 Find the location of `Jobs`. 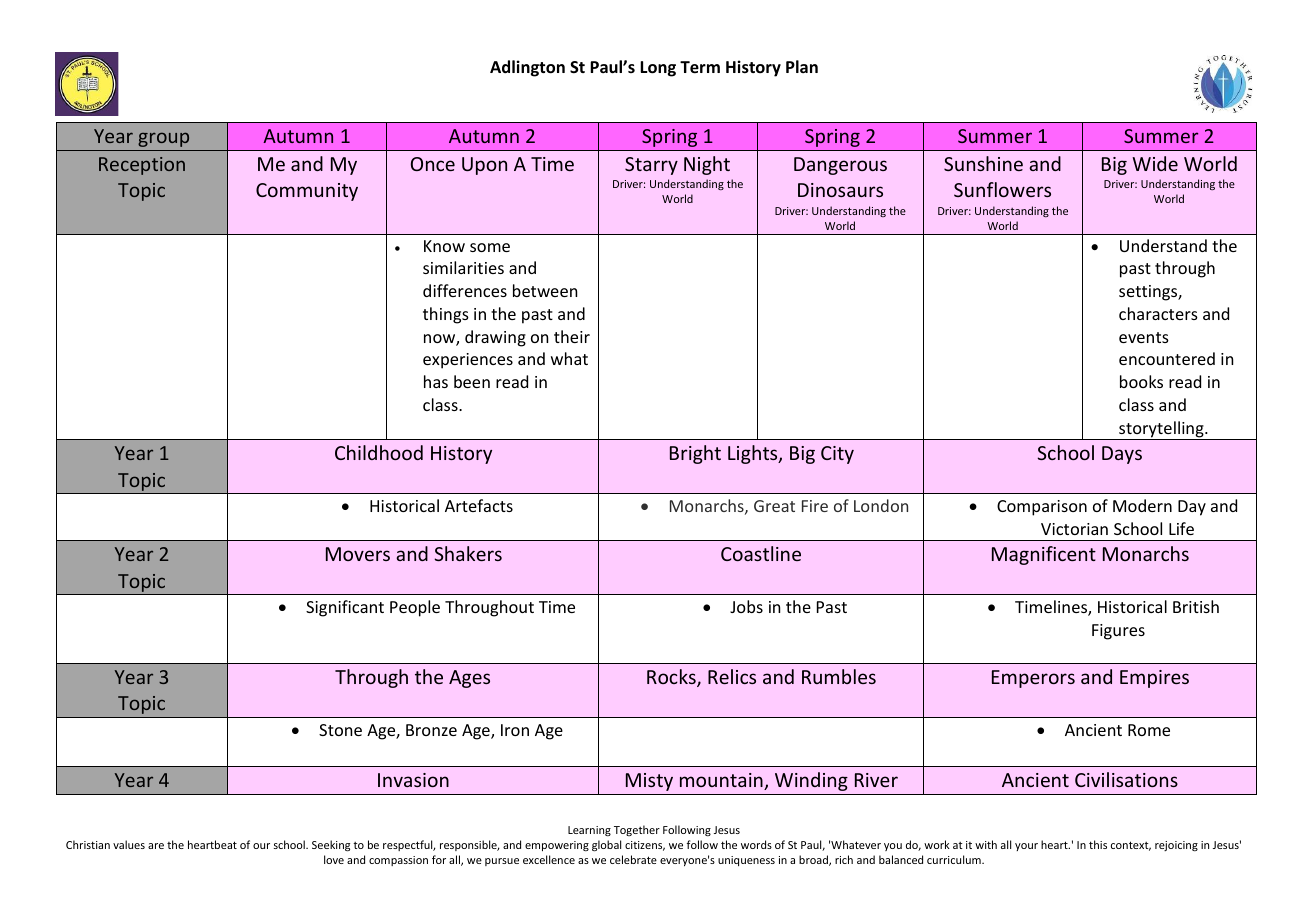

Jobs is located at coordinates (746, 606).
